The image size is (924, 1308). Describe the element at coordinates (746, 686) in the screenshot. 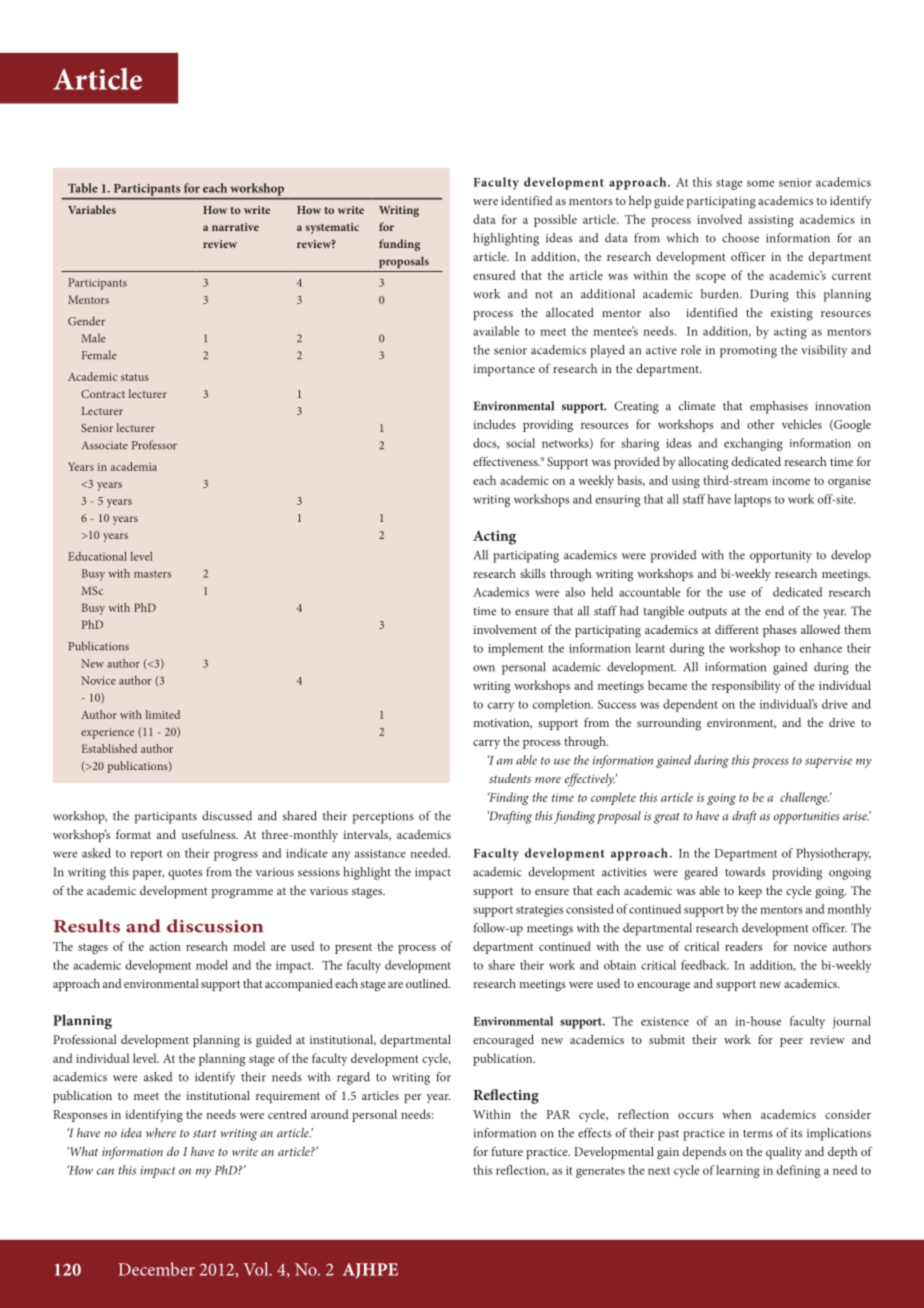

I see `responsibility` at that location.
